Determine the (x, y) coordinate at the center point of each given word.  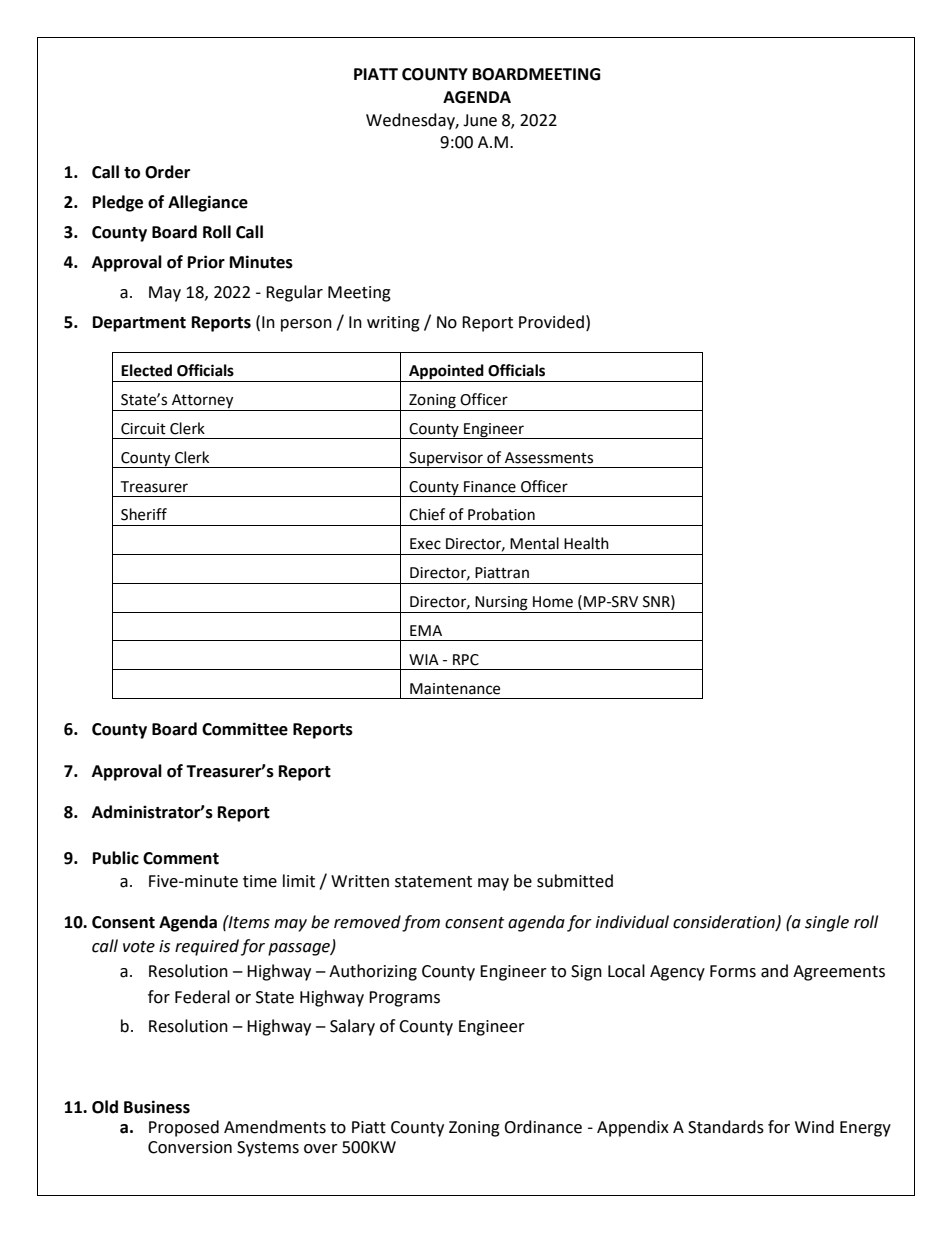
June (480, 120)
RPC (466, 660)
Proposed (184, 1128)
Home (553, 602)
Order (167, 172)
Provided (551, 322)
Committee (245, 729)
